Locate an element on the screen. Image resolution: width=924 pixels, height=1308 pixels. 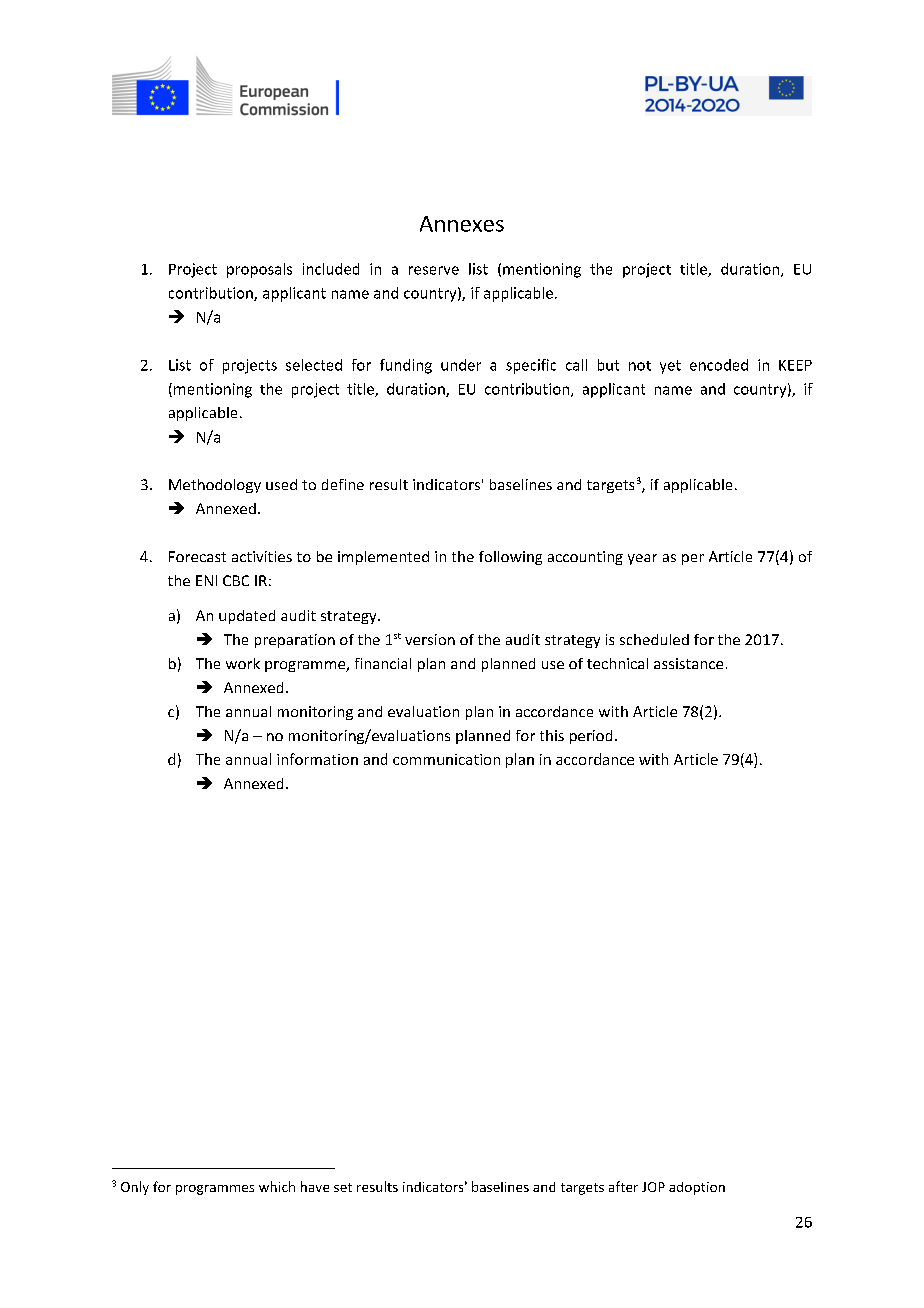
proposals is located at coordinates (259, 270).
